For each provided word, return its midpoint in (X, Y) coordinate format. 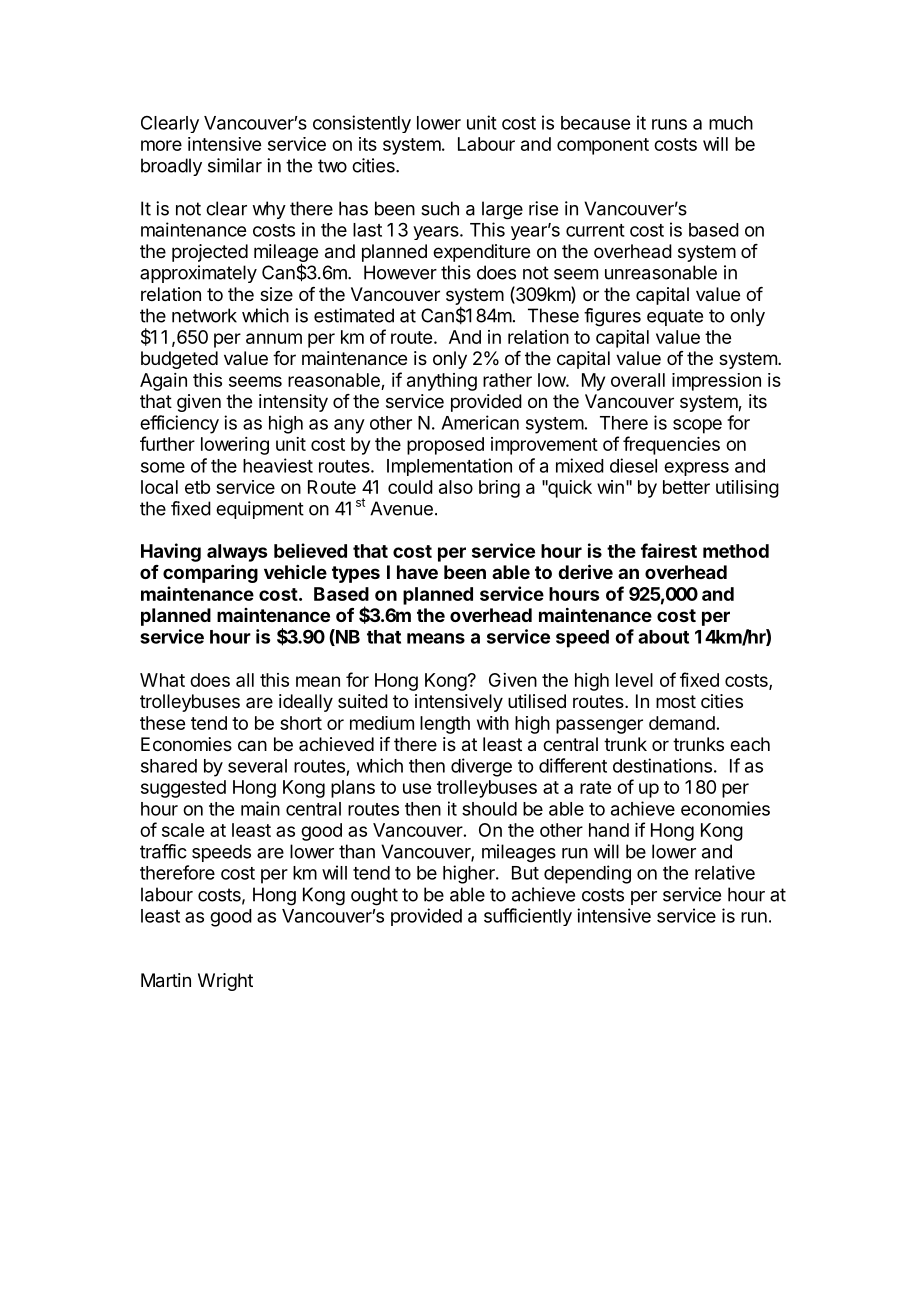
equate (675, 317)
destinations (662, 765)
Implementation (449, 467)
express (696, 469)
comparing (210, 574)
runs (669, 124)
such (440, 208)
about (663, 637)
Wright (225, 982)
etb (197, 487)
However (400, 272)
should (489, 809)
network (204, 315)
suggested (183, 789)
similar (235, 165)
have (417, 572)
